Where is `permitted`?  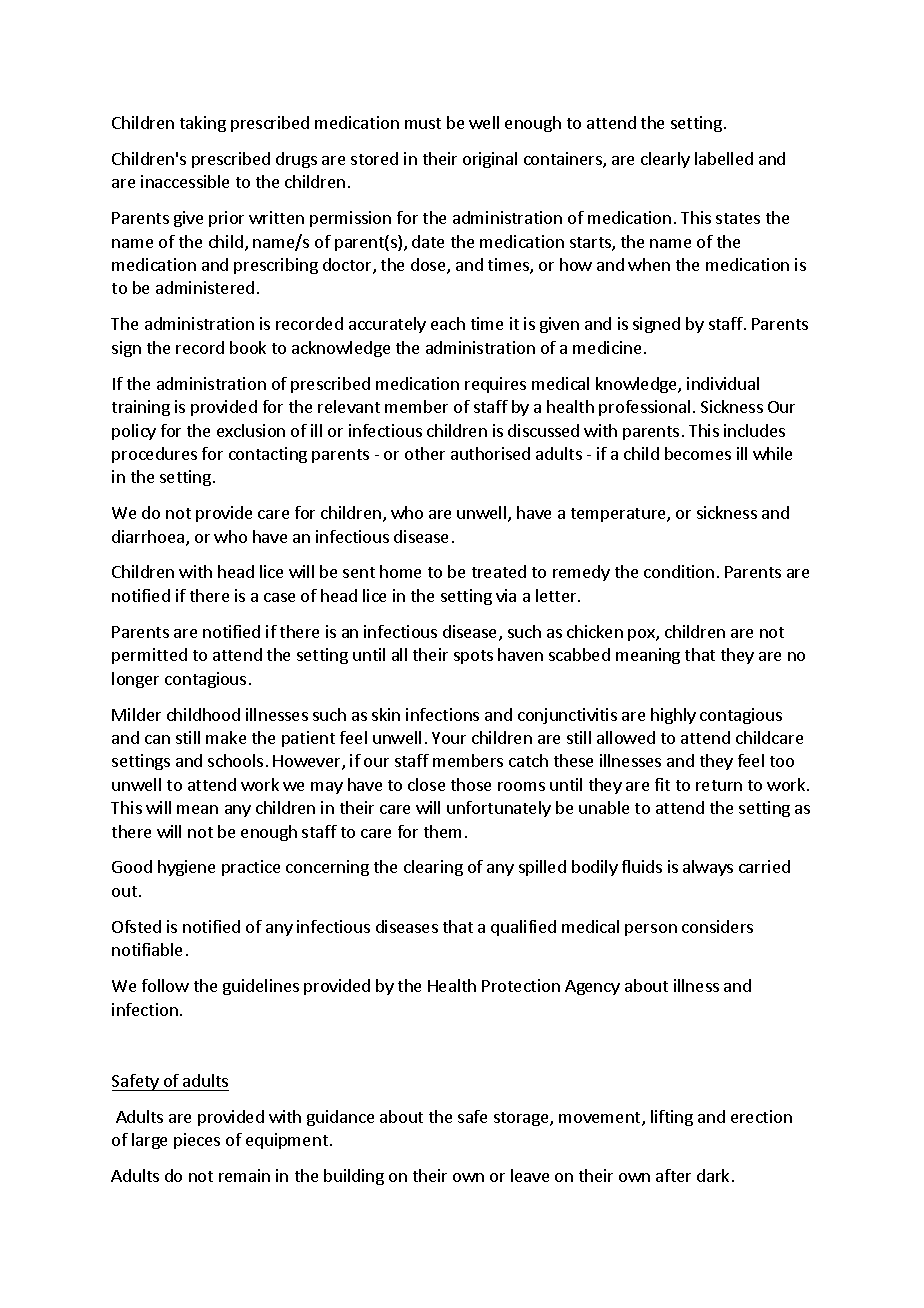 permitted is located at coordinates (149, 656).
